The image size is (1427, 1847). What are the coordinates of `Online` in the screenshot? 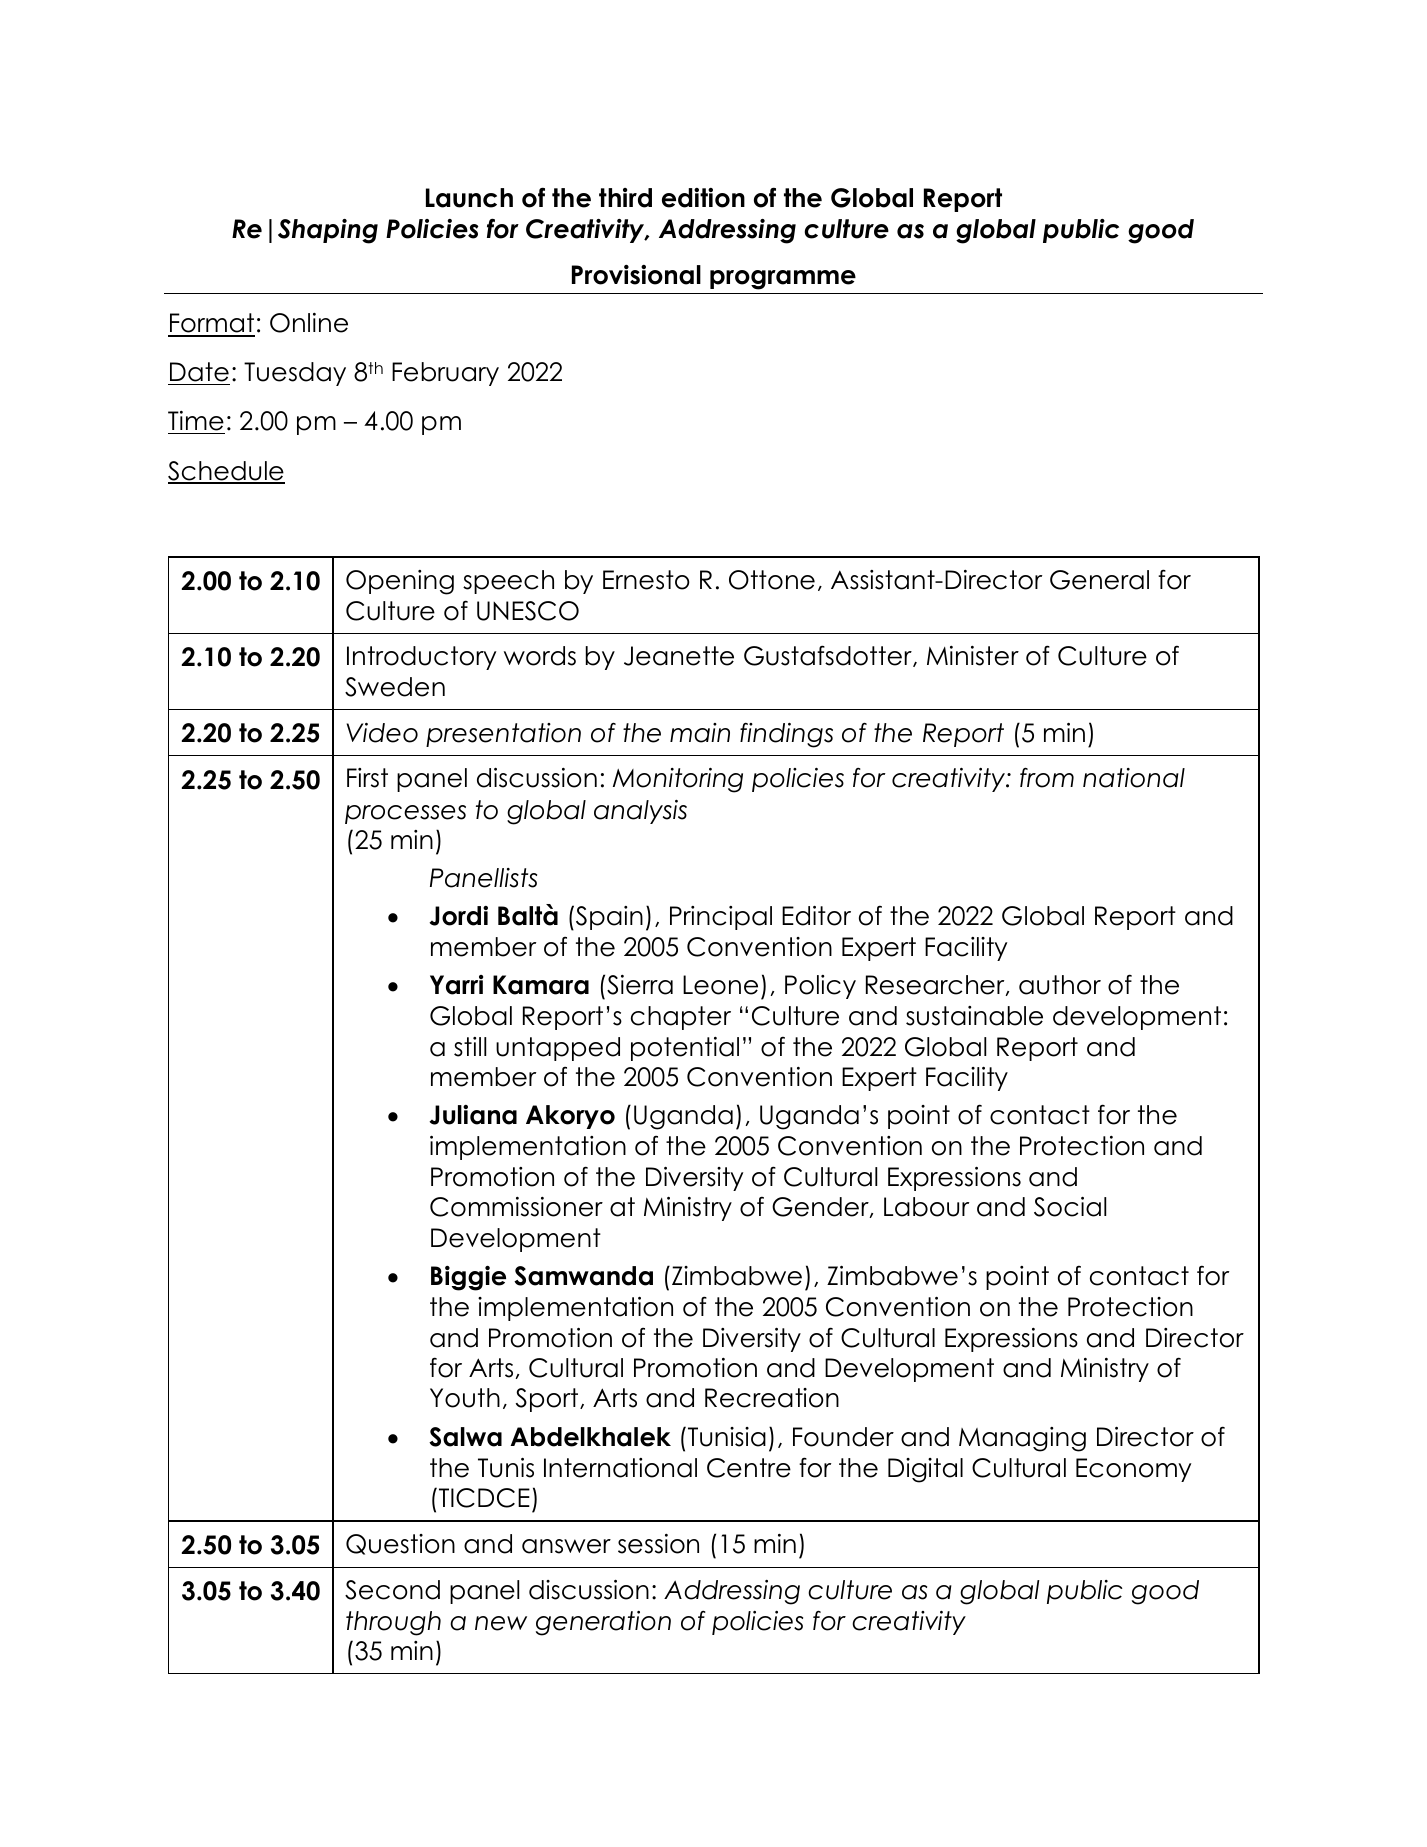 It's located at (309, 323).
